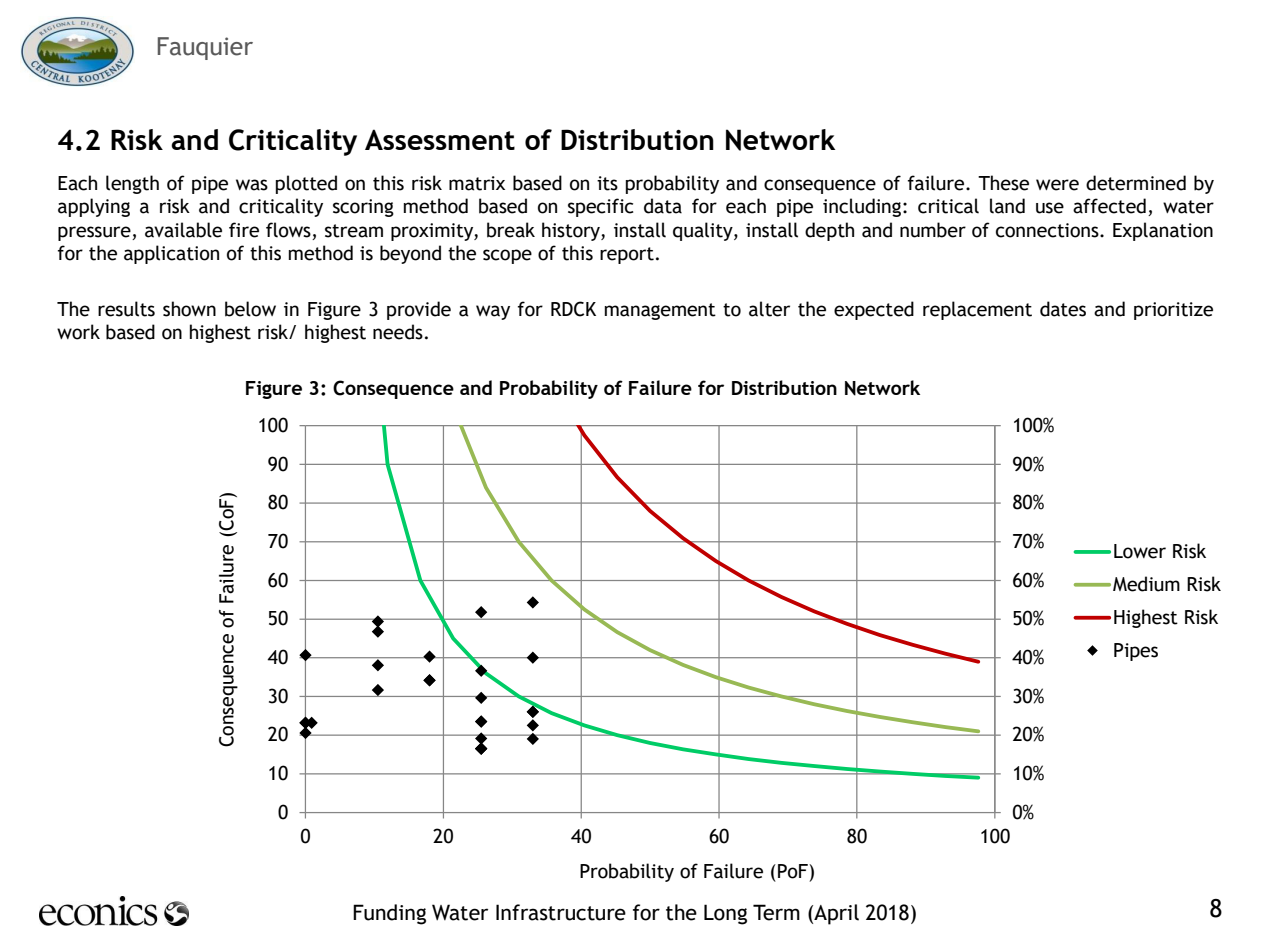  I want to click on shown, so click(189, 309).
